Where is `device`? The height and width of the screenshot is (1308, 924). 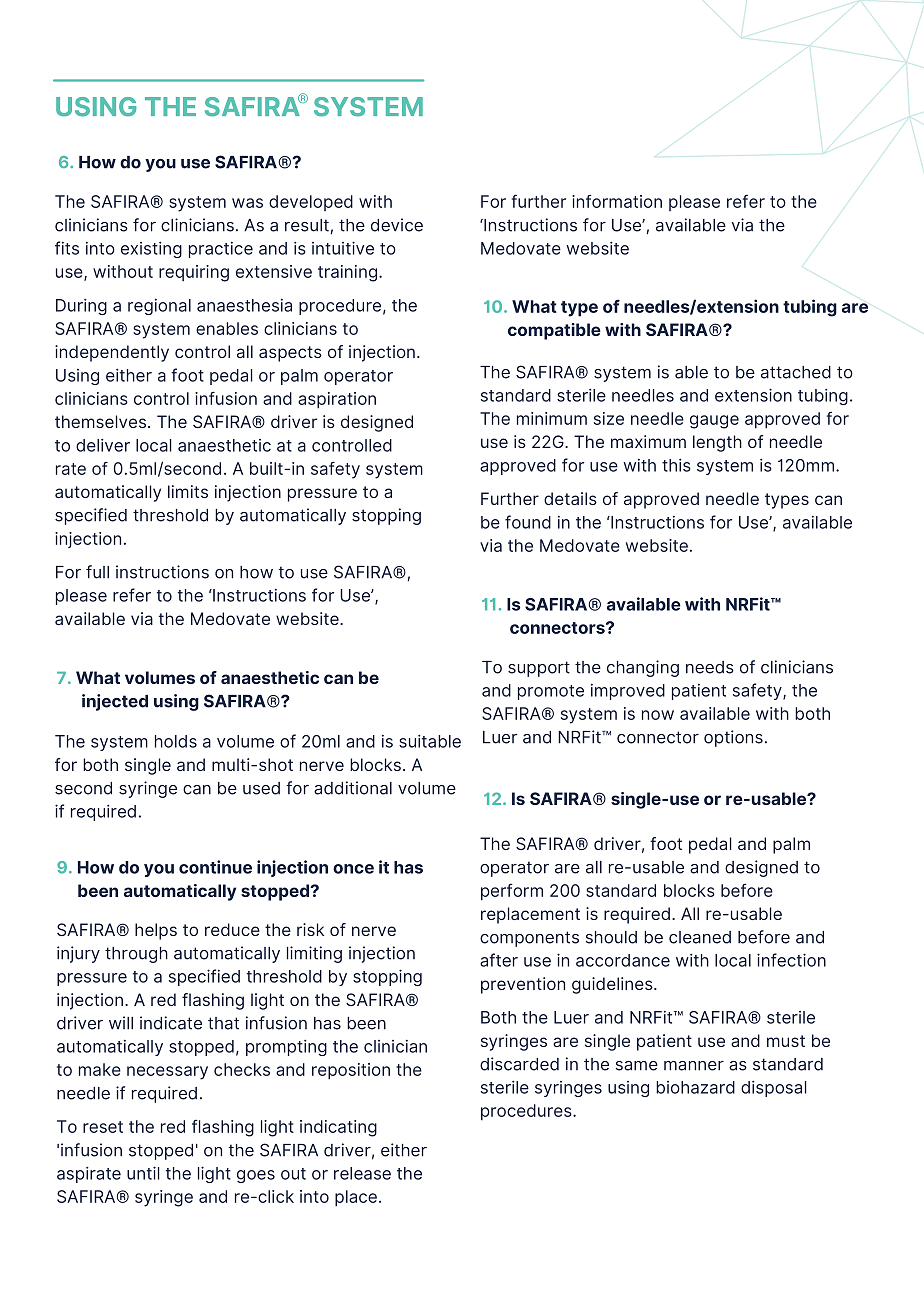 device is located at coordinates (397, 225).
